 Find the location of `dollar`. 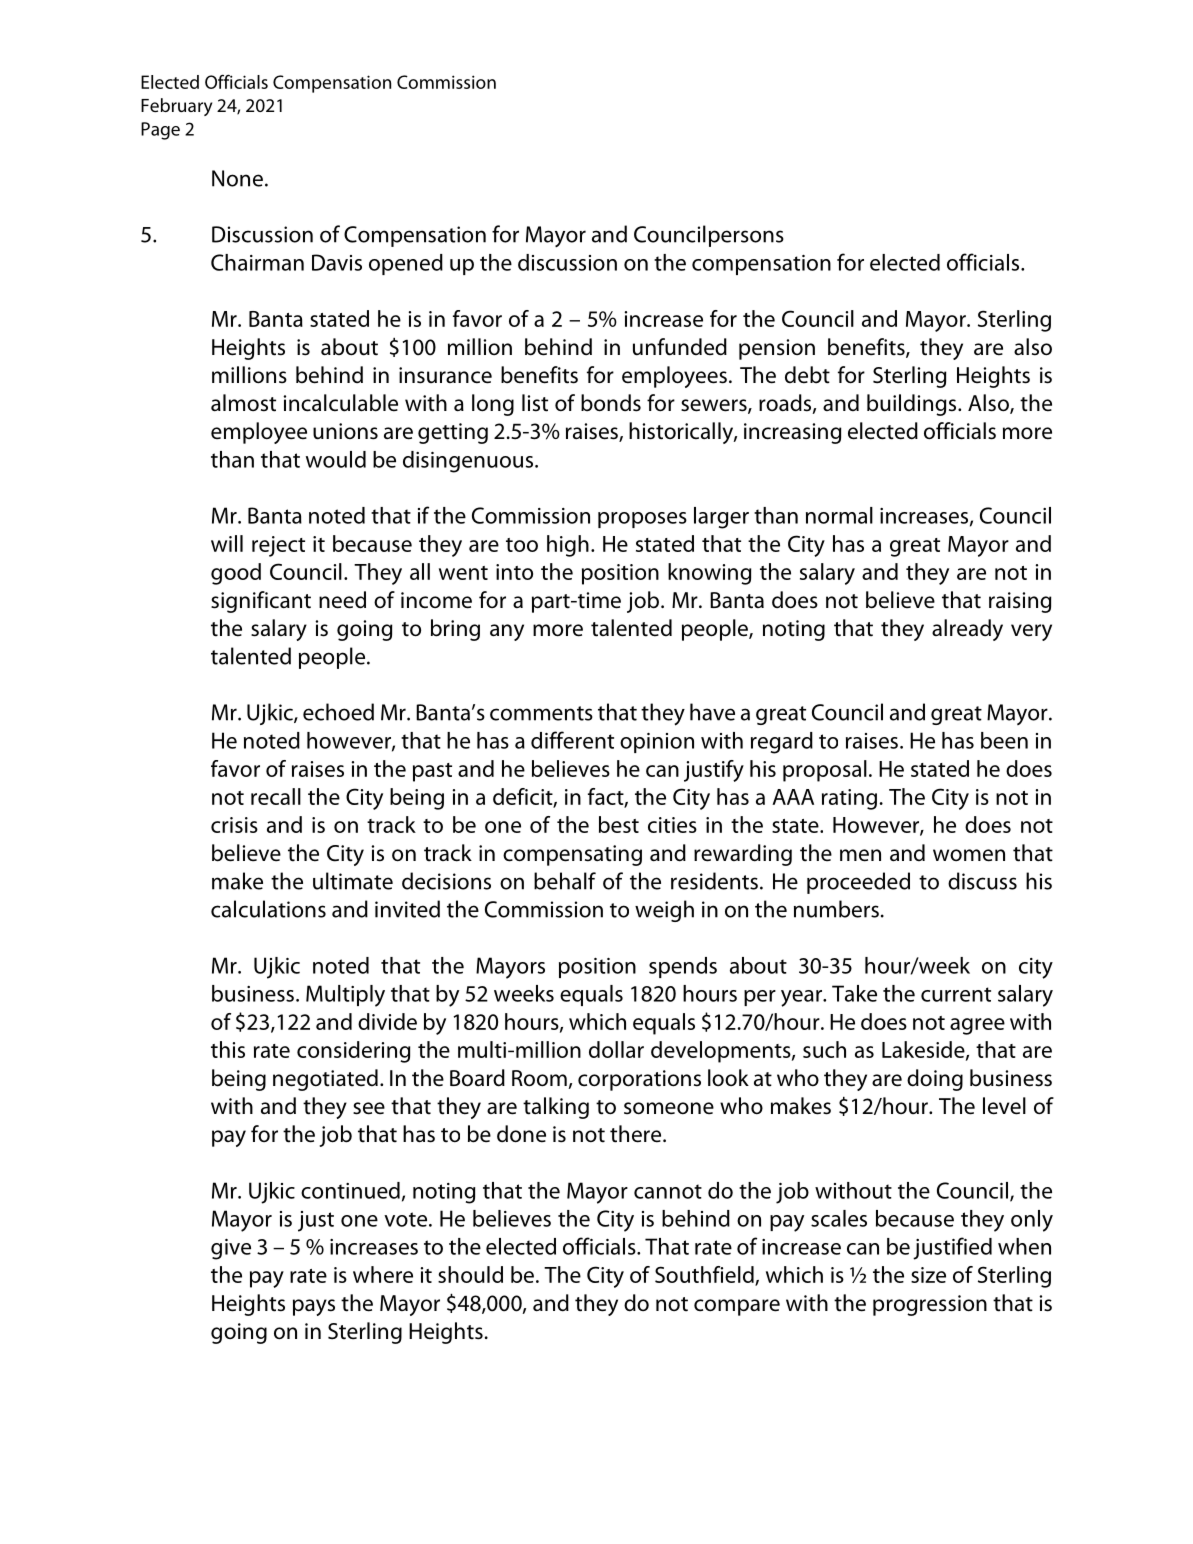

dollar is located at coordinates (616, 1049).
